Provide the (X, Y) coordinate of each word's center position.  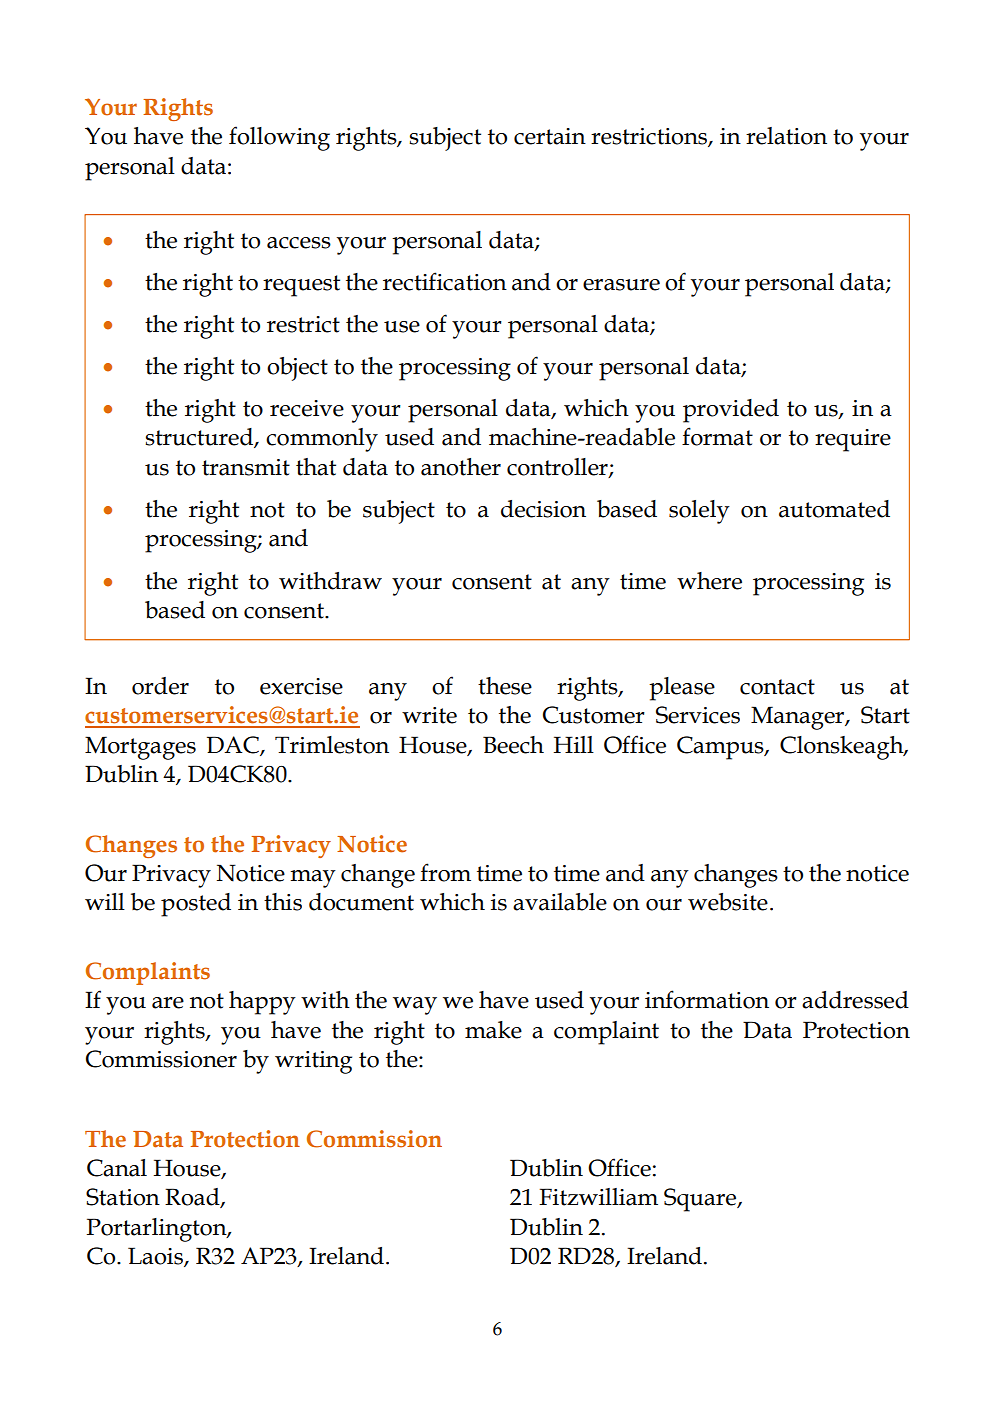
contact (777, 687)
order (160, 686)
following (279, 138)
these (505, 686)
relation (786, 136)
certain (550, 136)
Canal (117, 1168)
